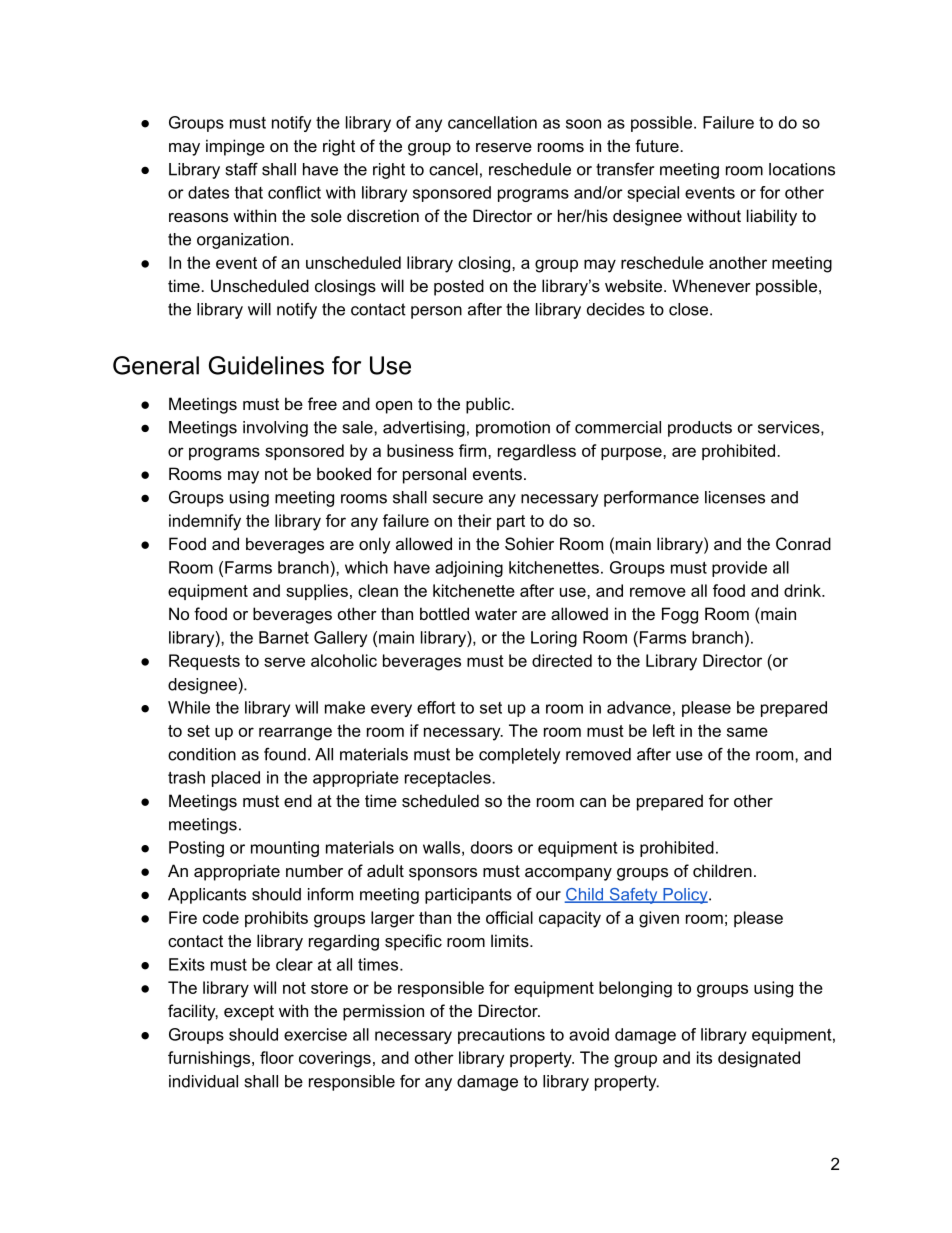 The width and height of the page is (952, 1233). What do you see at coordinates (739, 569) in the page?
I see `provide` at bounding box center [739, 569].
